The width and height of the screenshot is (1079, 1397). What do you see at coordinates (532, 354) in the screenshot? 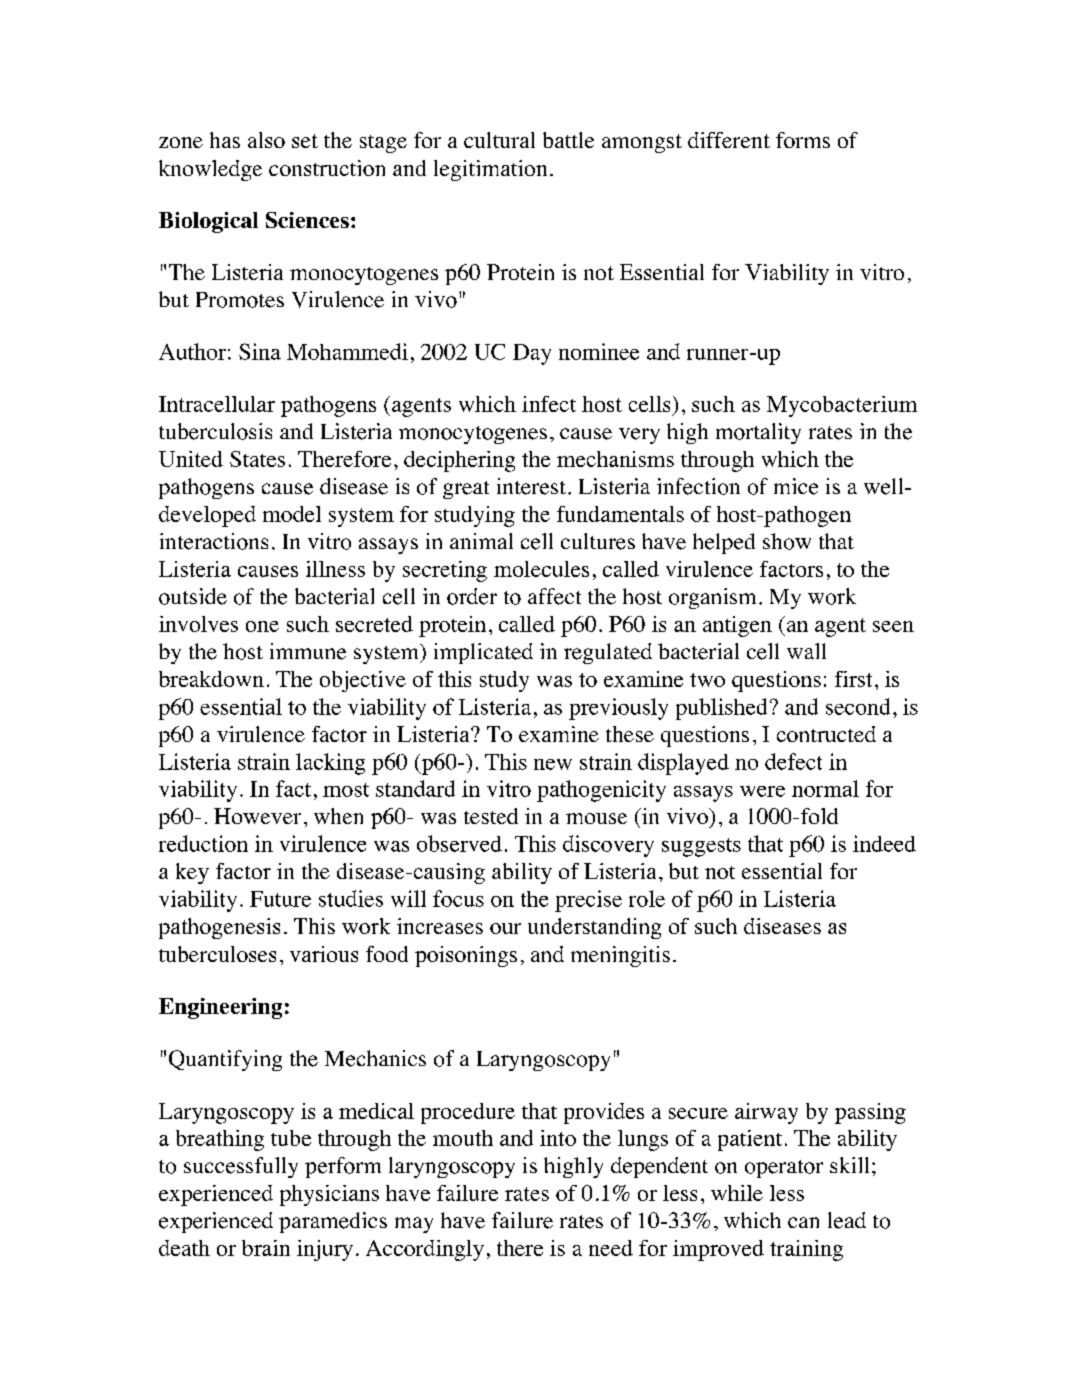
I see `Day` at bounding box center [532, 354].
